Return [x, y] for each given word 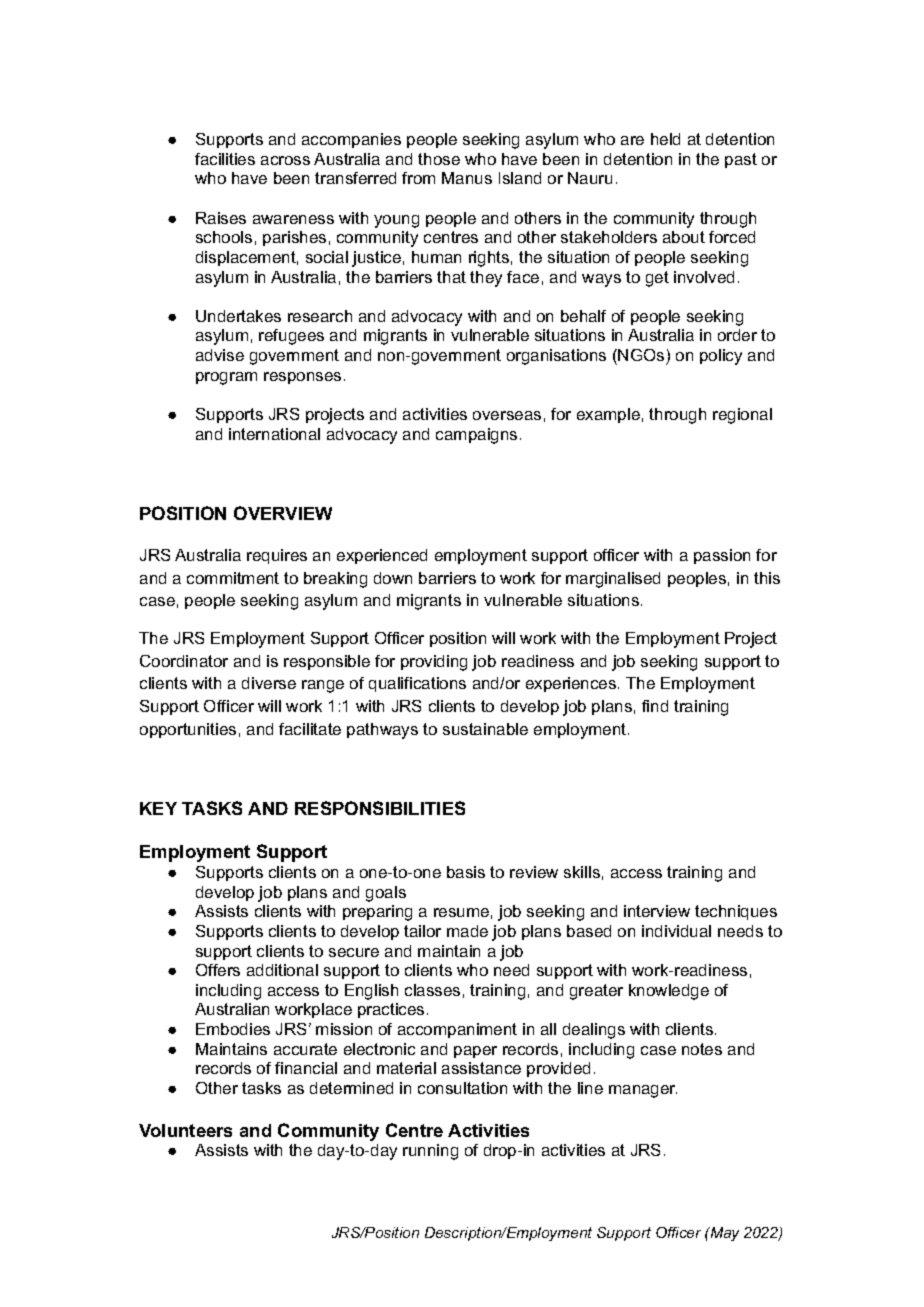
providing [434, 663]
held [665, 139]
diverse [269, 683]
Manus [467, 178]
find [655, 706]
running [430, 1152]
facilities [225, 159]
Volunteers [185, 1130]
